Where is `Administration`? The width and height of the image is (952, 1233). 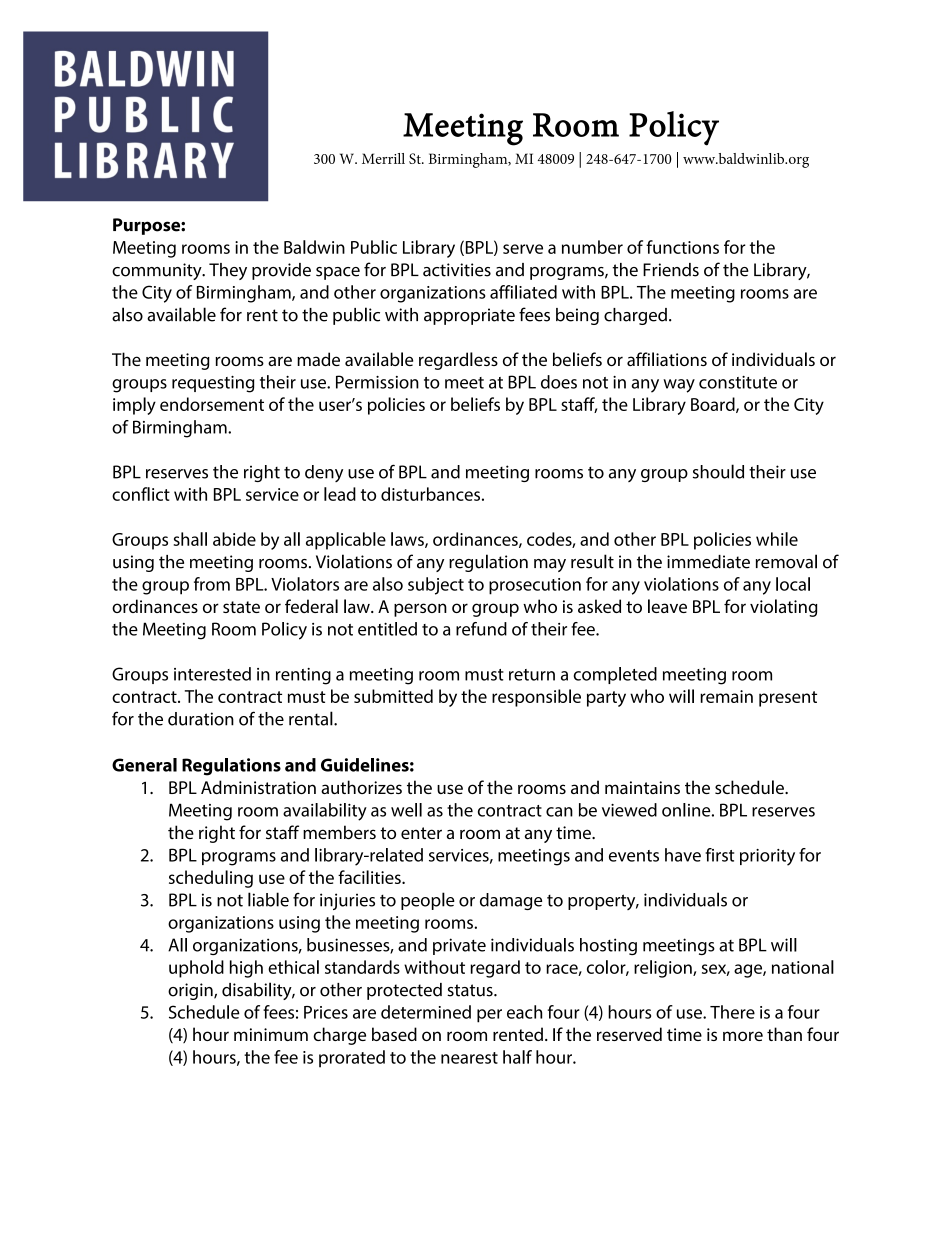
Administration is located at coordinates (258, 787).
